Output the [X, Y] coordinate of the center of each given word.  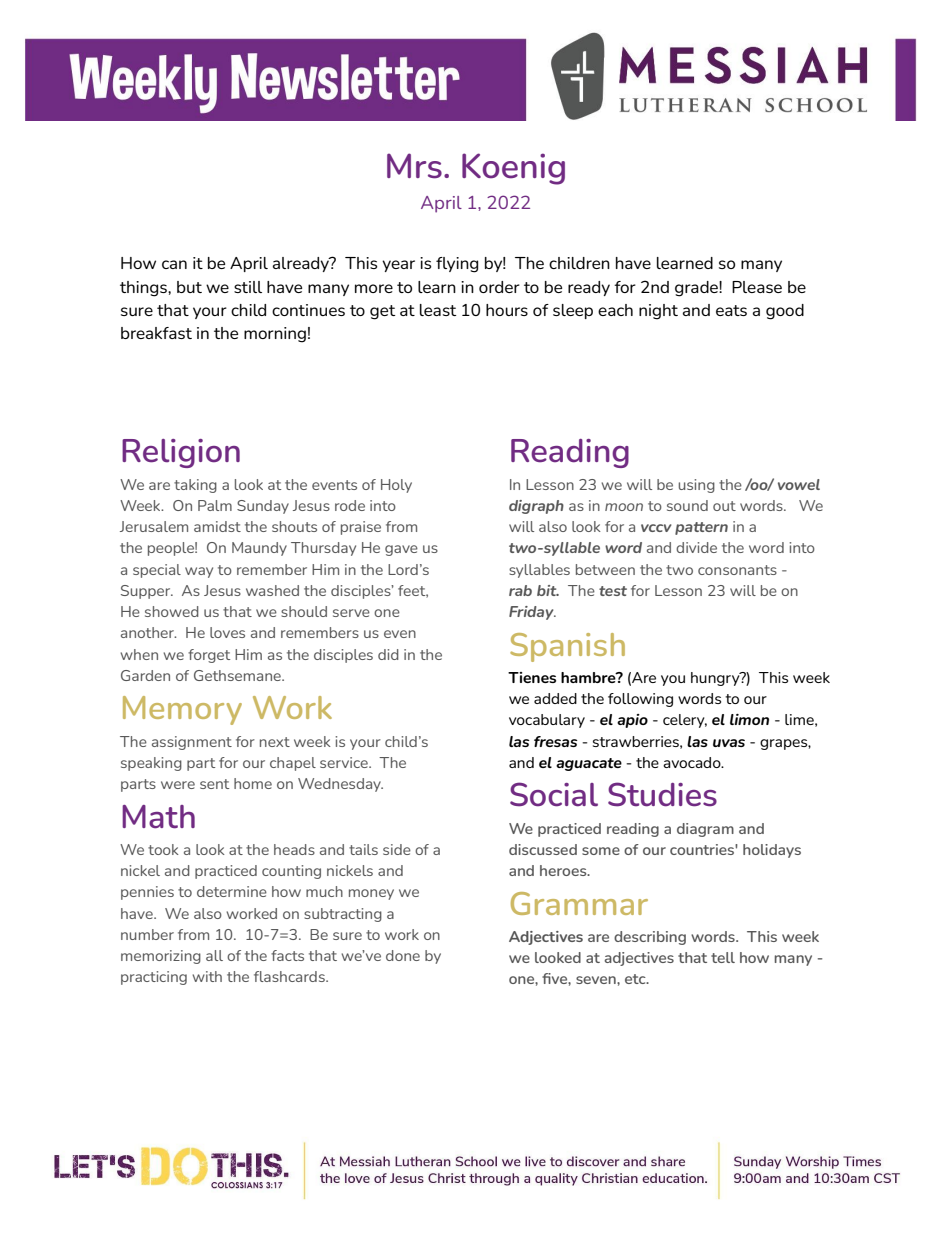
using [697, 486]
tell [723, 957]
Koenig [513, 169]
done [403, 955]
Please [757, 287]
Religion [181, 453]
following [640, 700]
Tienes [532, 677]
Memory [182, 710]
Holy [396, 486]
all [214, 955]
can [174, 264]
